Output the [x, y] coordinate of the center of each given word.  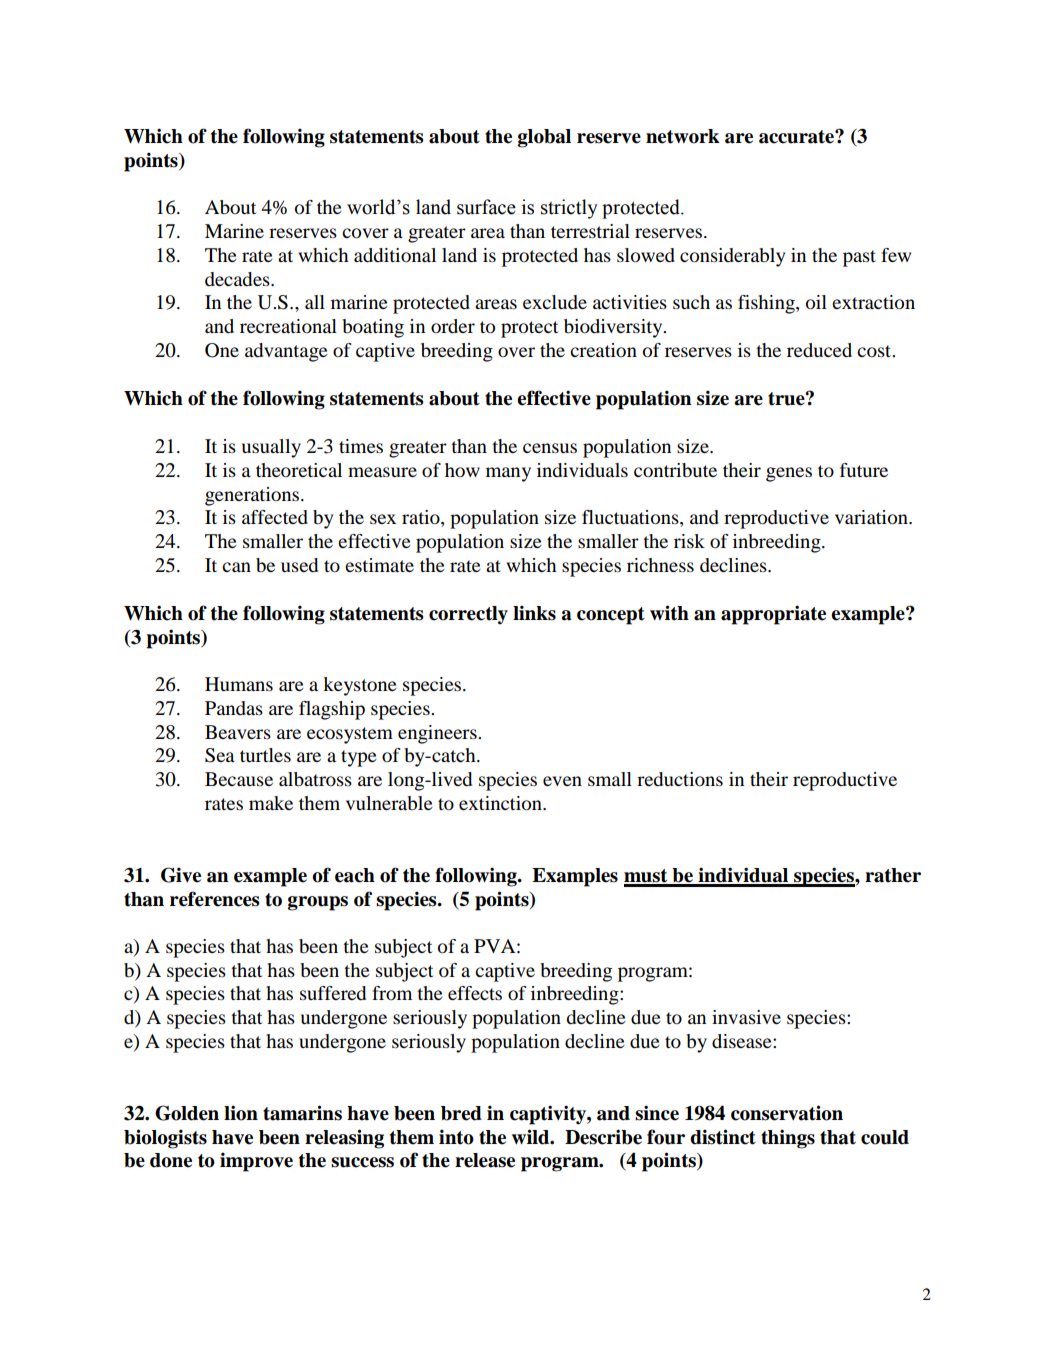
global [544, 138]
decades [238, 279]
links [534, 613]
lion [241, 1113]
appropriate [773, 615]
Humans [239, 684]
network [683, 136]
